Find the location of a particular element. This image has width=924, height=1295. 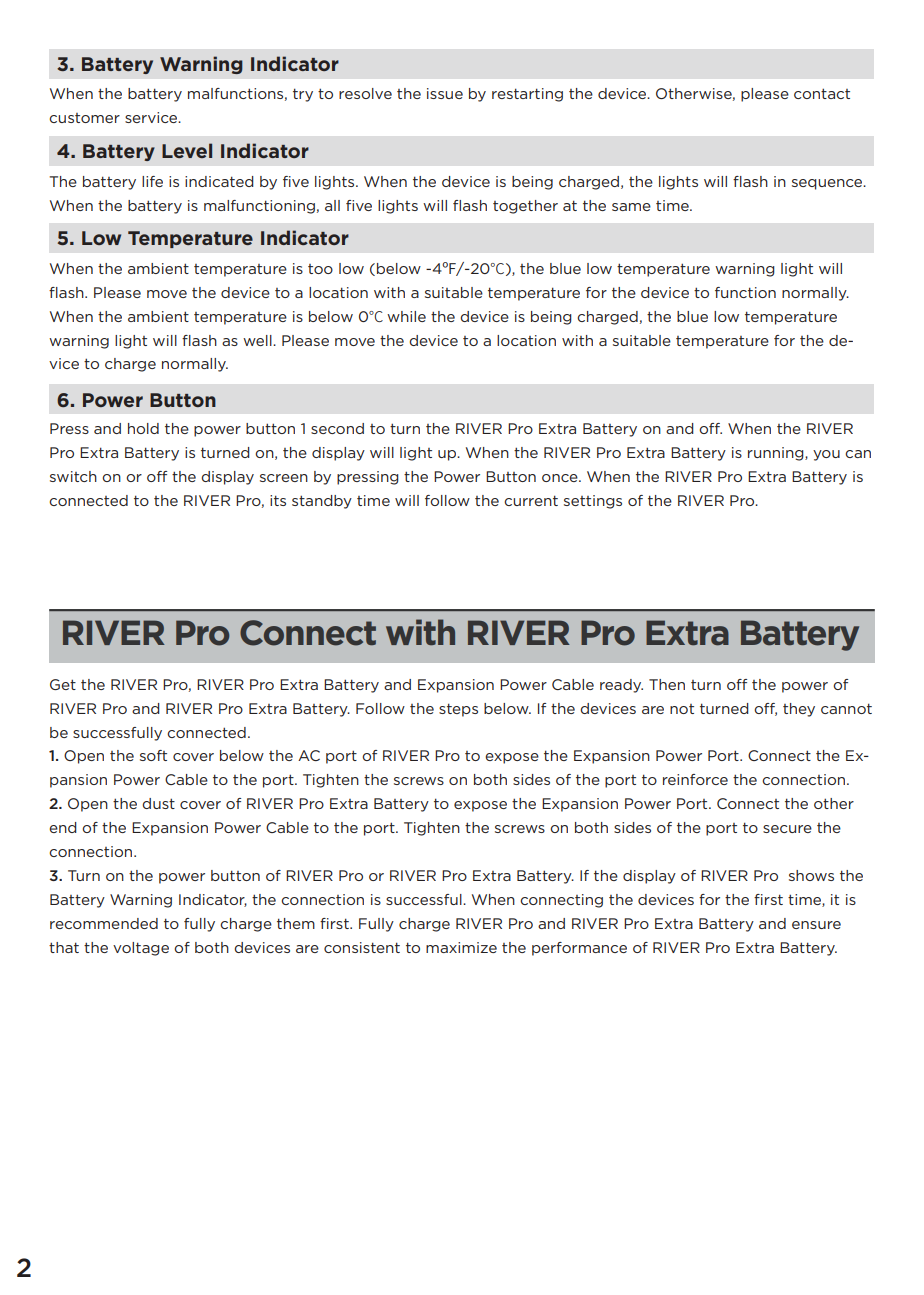

issue is located at coordinates (445, 93).
